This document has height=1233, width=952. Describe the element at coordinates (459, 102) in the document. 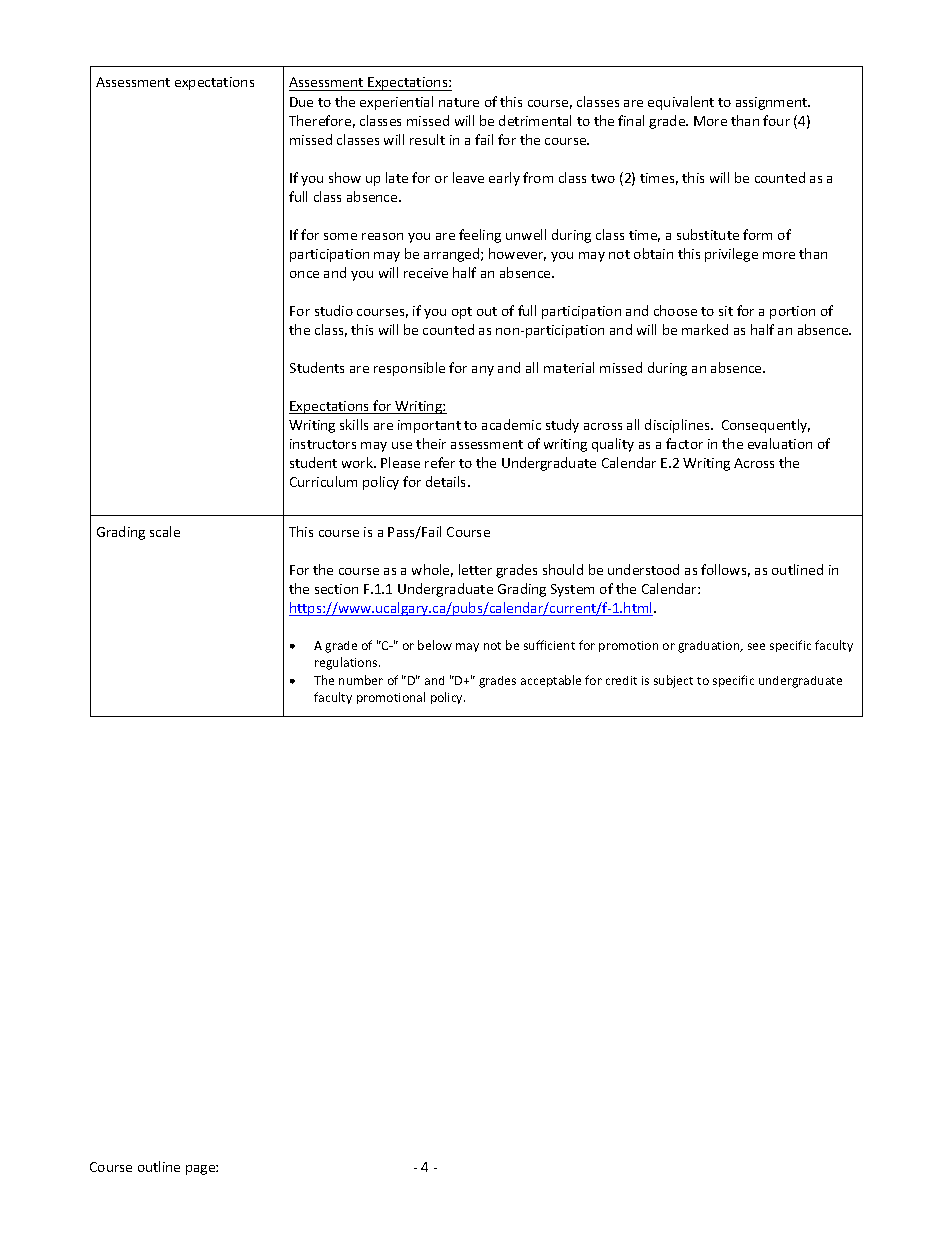

I see `nature` at that location.
